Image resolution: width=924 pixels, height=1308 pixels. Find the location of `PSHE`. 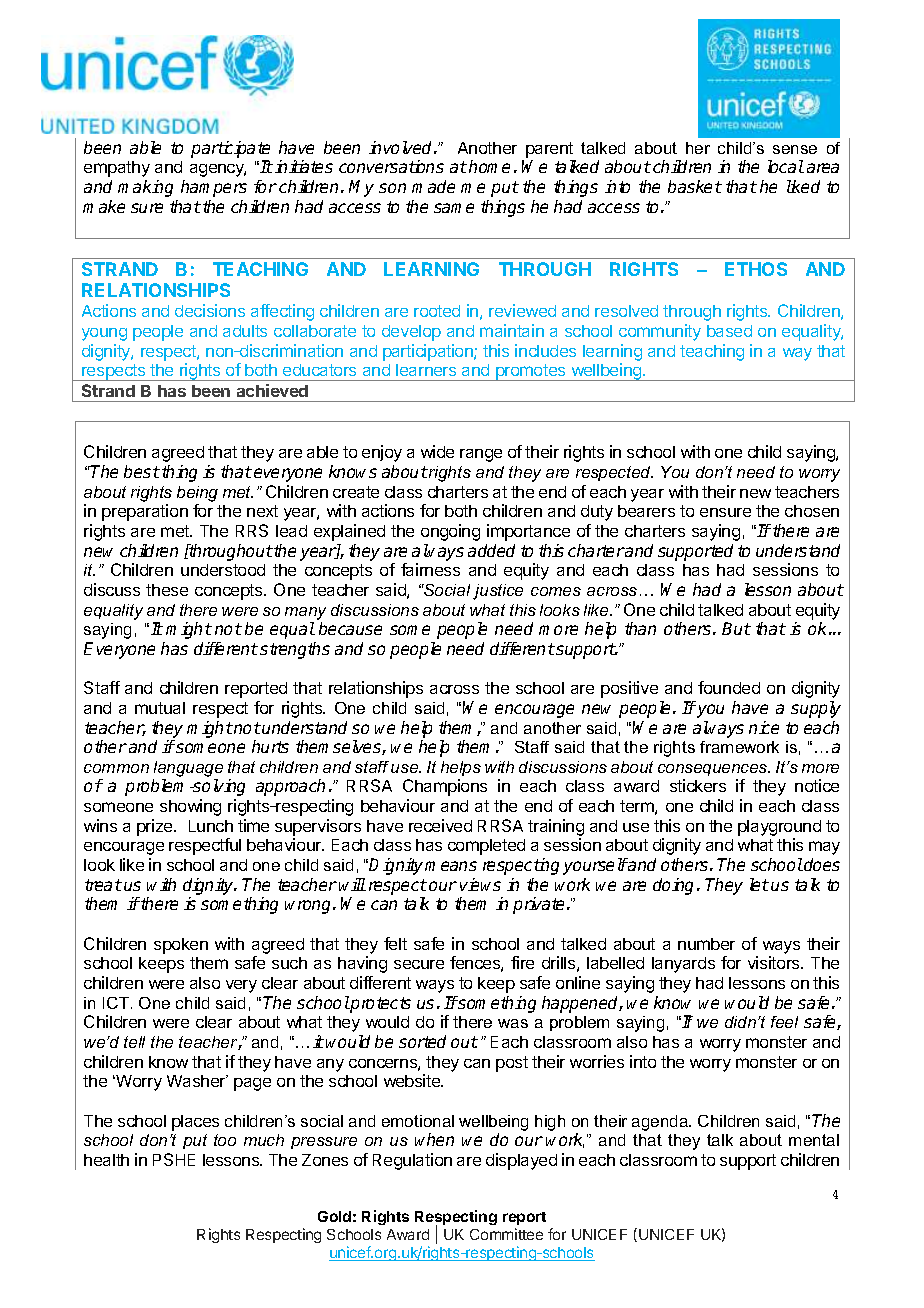

PSHE is located at coordinates (174, 1159).
